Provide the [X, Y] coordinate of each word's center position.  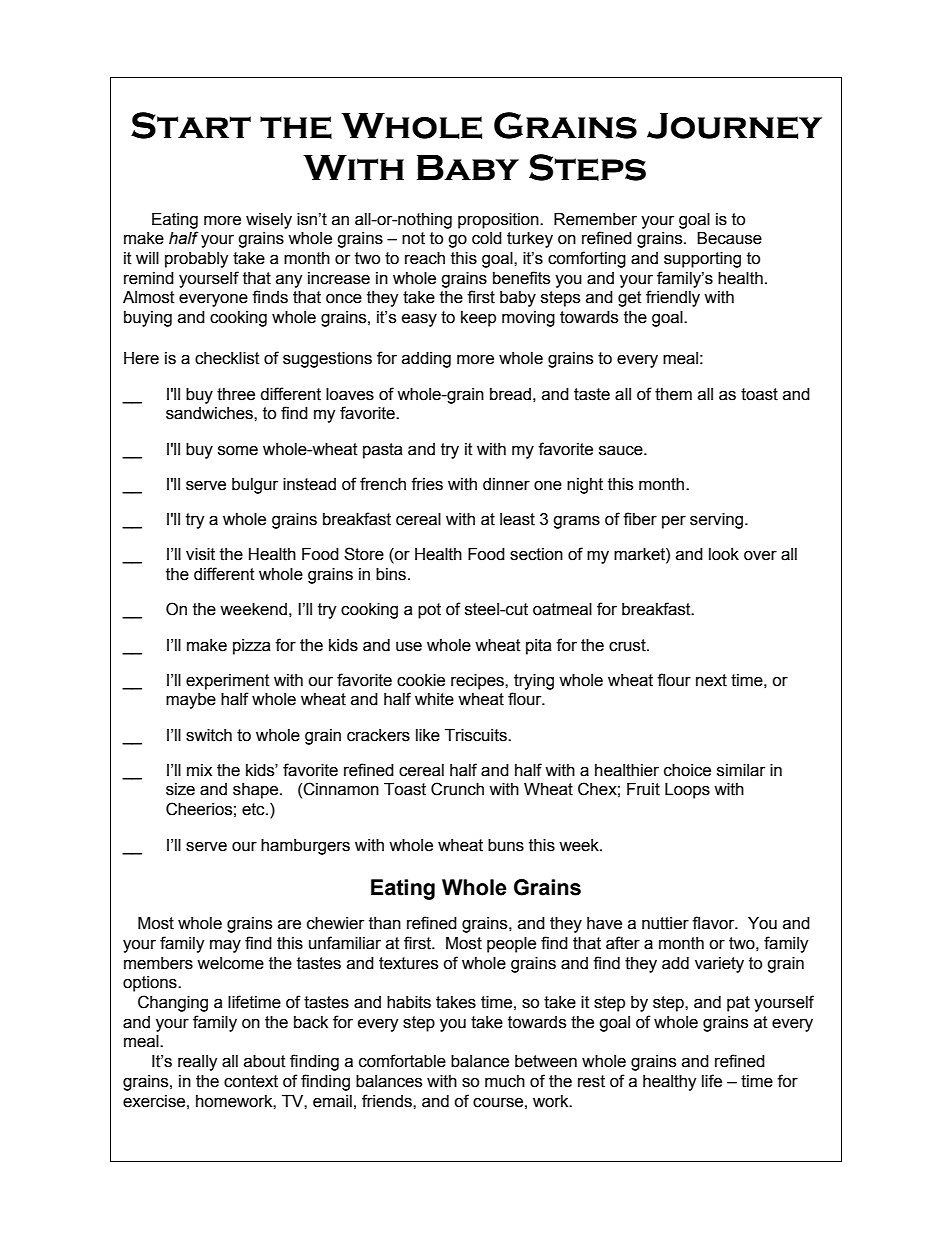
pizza [252, 647]
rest [591, 1081]
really [198, 1063]
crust [628, 645]
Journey [734, 126]
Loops [687, 791]
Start [191, 125]
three [236, 394]
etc [254, 809]
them [673, 394]
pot [429, 611]
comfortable [402, 1061]
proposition [499, 221]
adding [426, 360]
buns [506, 845]
